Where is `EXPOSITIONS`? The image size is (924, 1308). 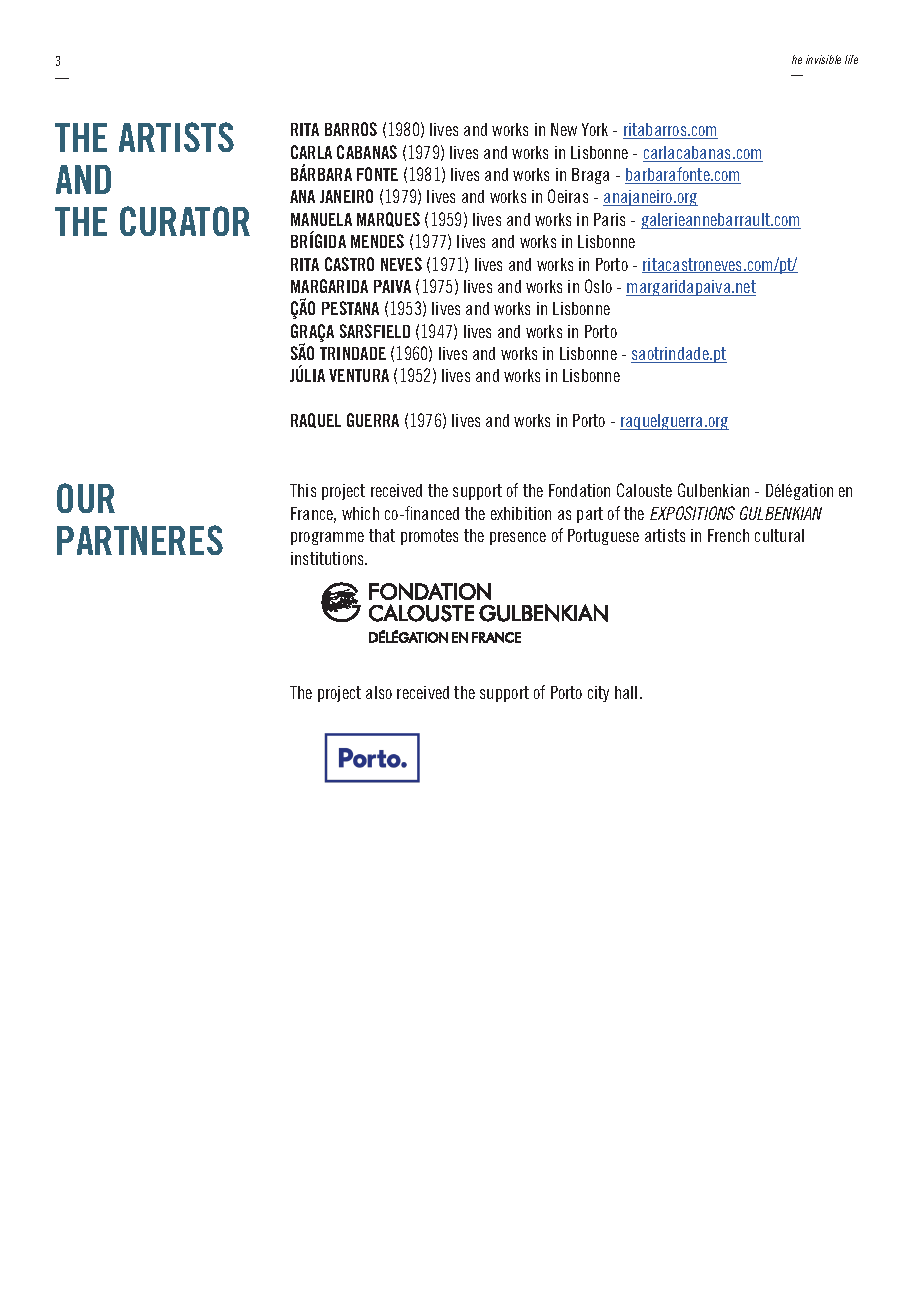
EXPOSITIONS is located at coordinates (692, 513).
